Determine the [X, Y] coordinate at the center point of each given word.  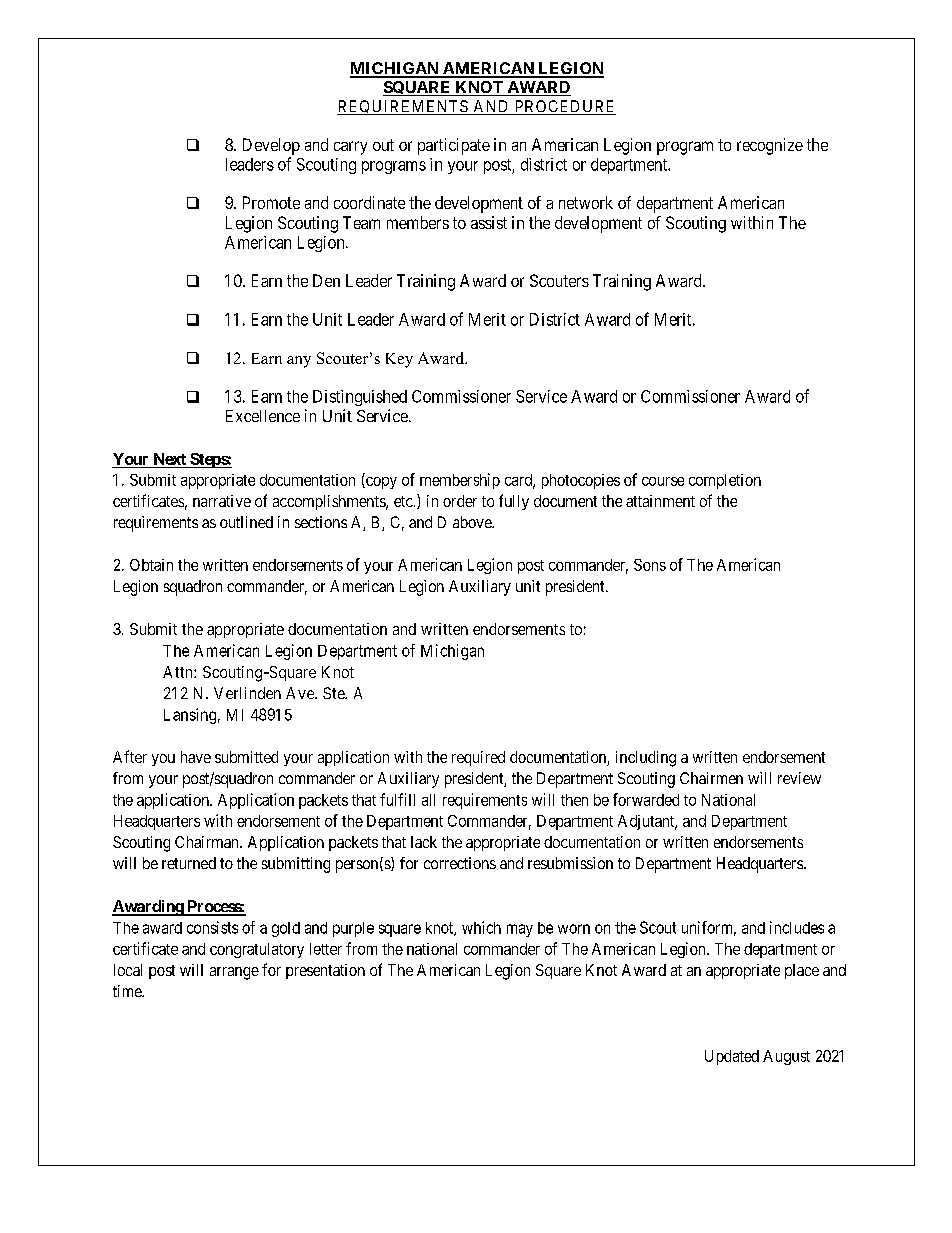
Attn [179, 672]
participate [454, 146]
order [460, 501]
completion [725, 481]
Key [399, 360]
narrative [222, 501]
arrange [234, 973]
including [646, 759]
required [478, 758]
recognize [770, 146]
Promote [271, 202]
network [586, 202]
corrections [460, 863]
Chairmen [711, 778]
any [299, 362]
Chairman [208, 842]
